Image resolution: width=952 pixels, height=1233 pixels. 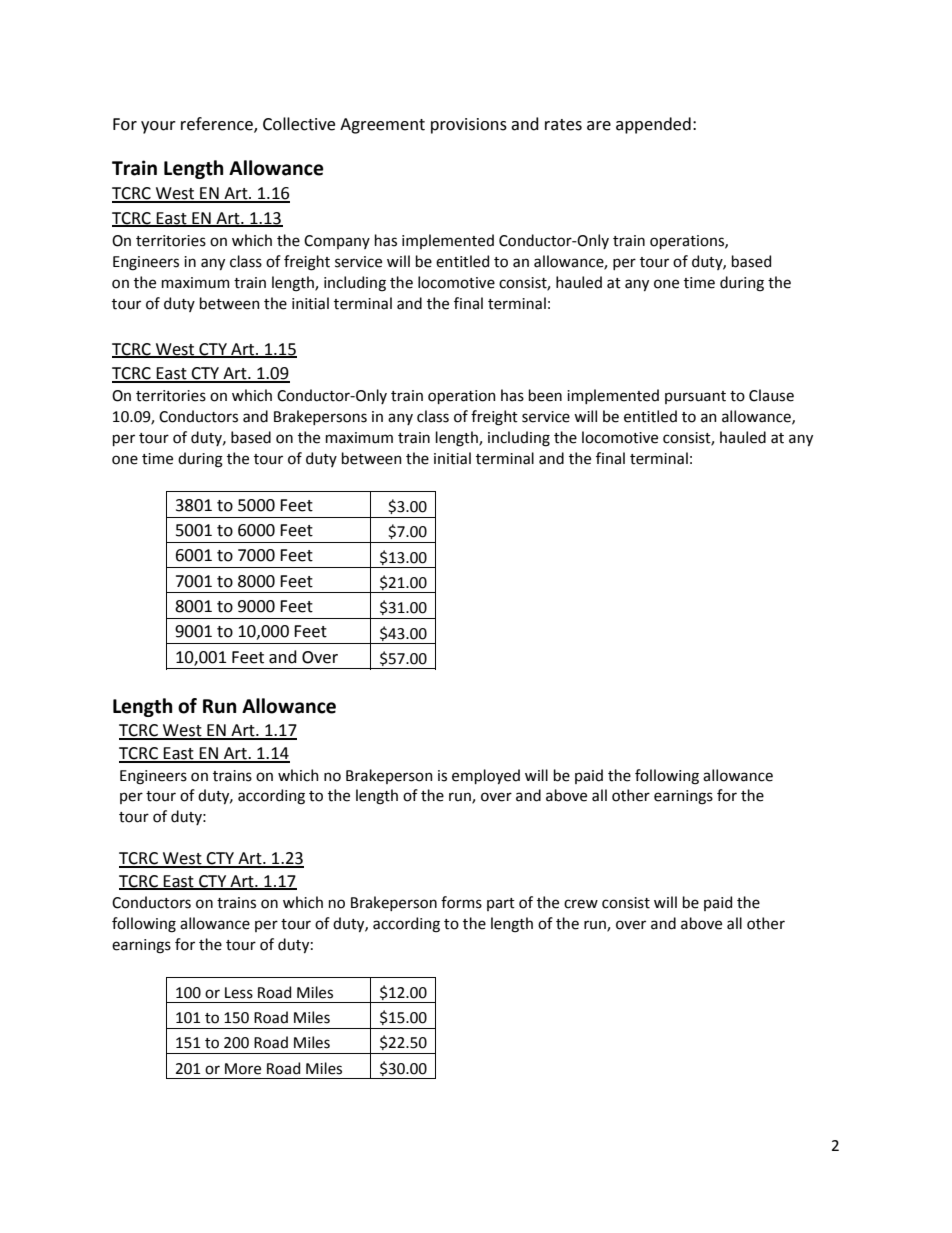 What do you see at coordinates (218, 124) in the document?
I see `reference` at bounding box center [218, 124].
